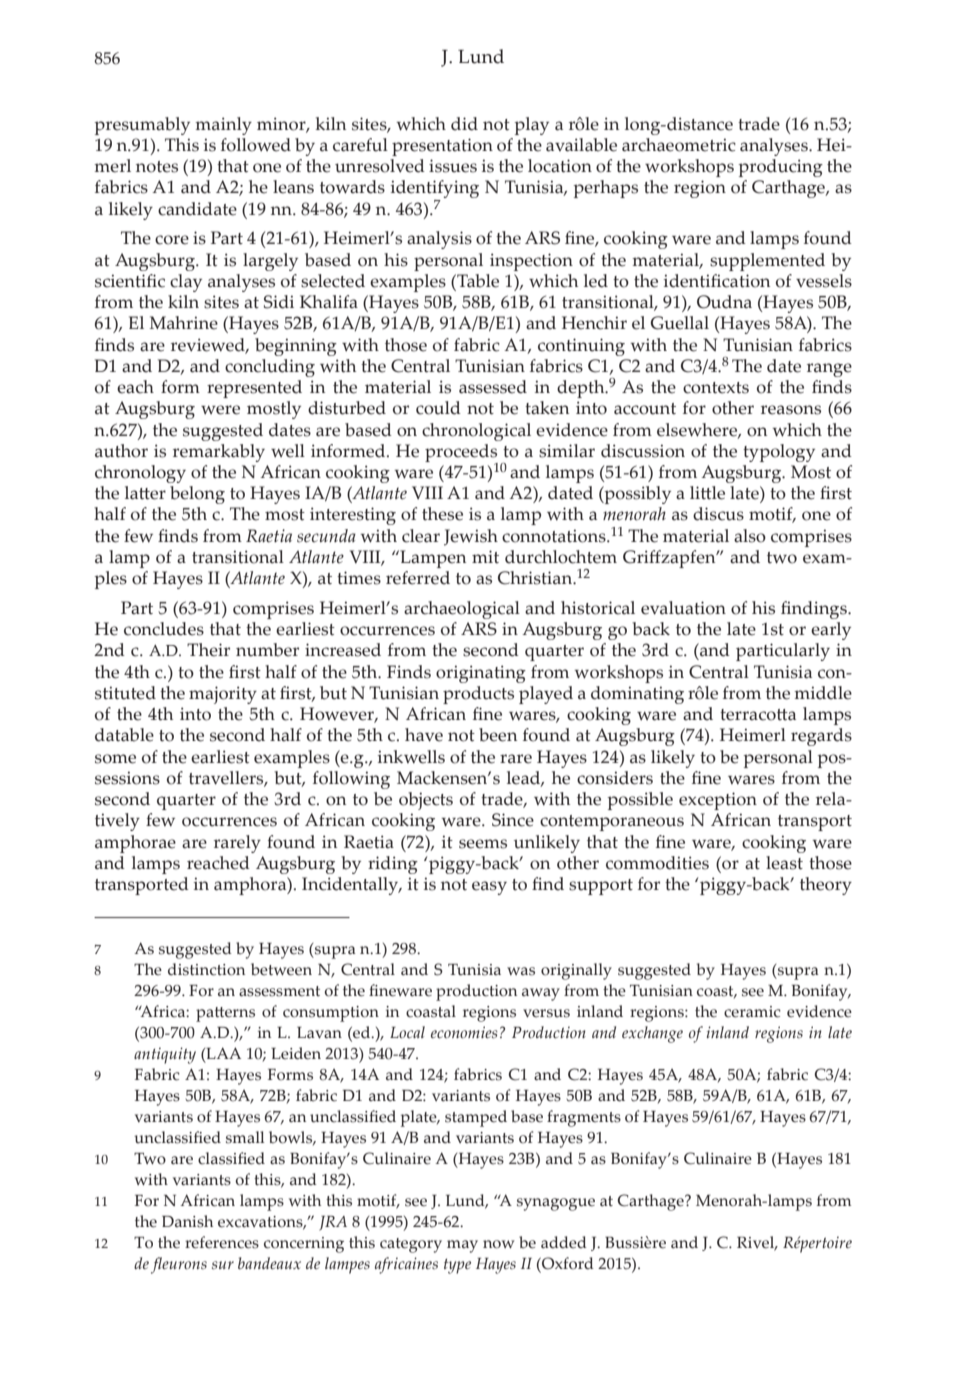 This screenshot has height=1377, width=964. What do you see at coordinates (564, 1242) in the screenshot?
I see `added` at bounding box center [564, 1242].
